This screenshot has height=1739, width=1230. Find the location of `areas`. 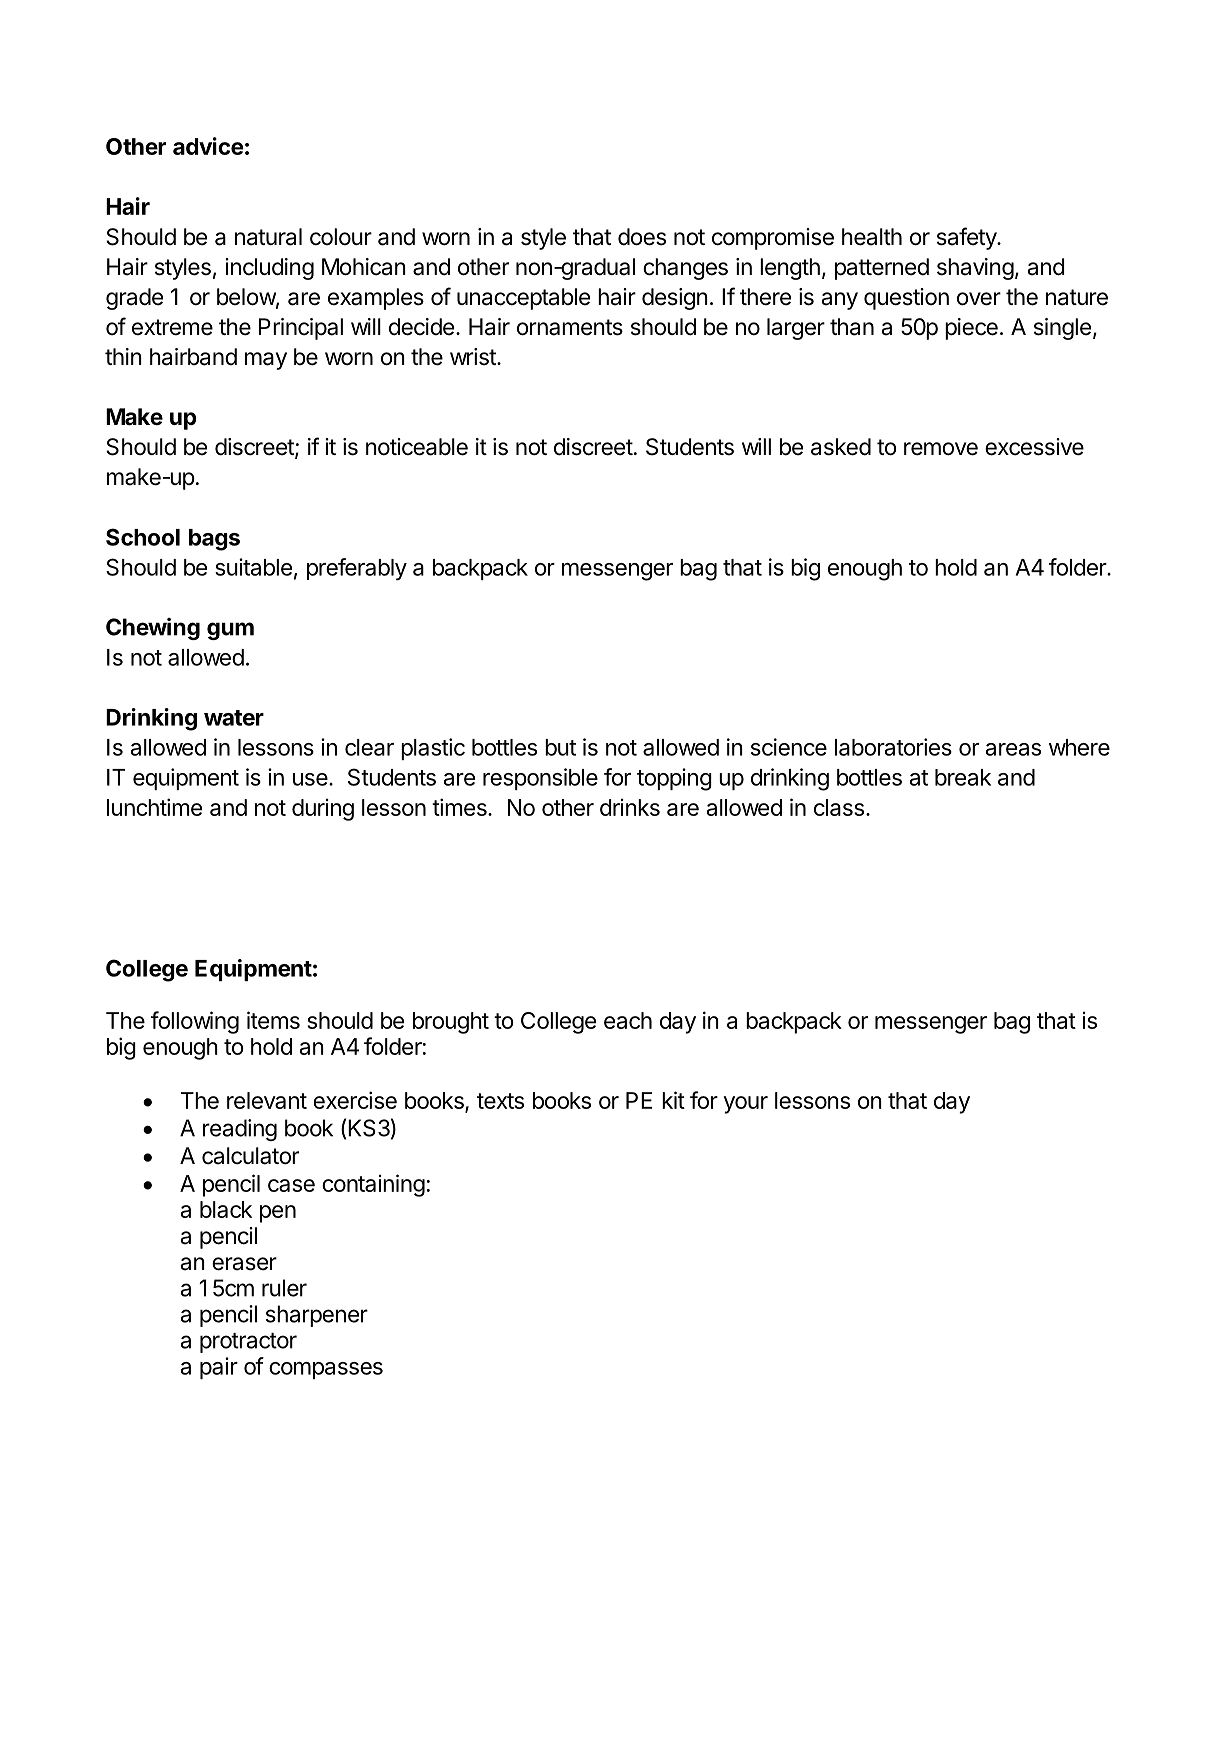

areas is located at coordinates (1013, 749).
